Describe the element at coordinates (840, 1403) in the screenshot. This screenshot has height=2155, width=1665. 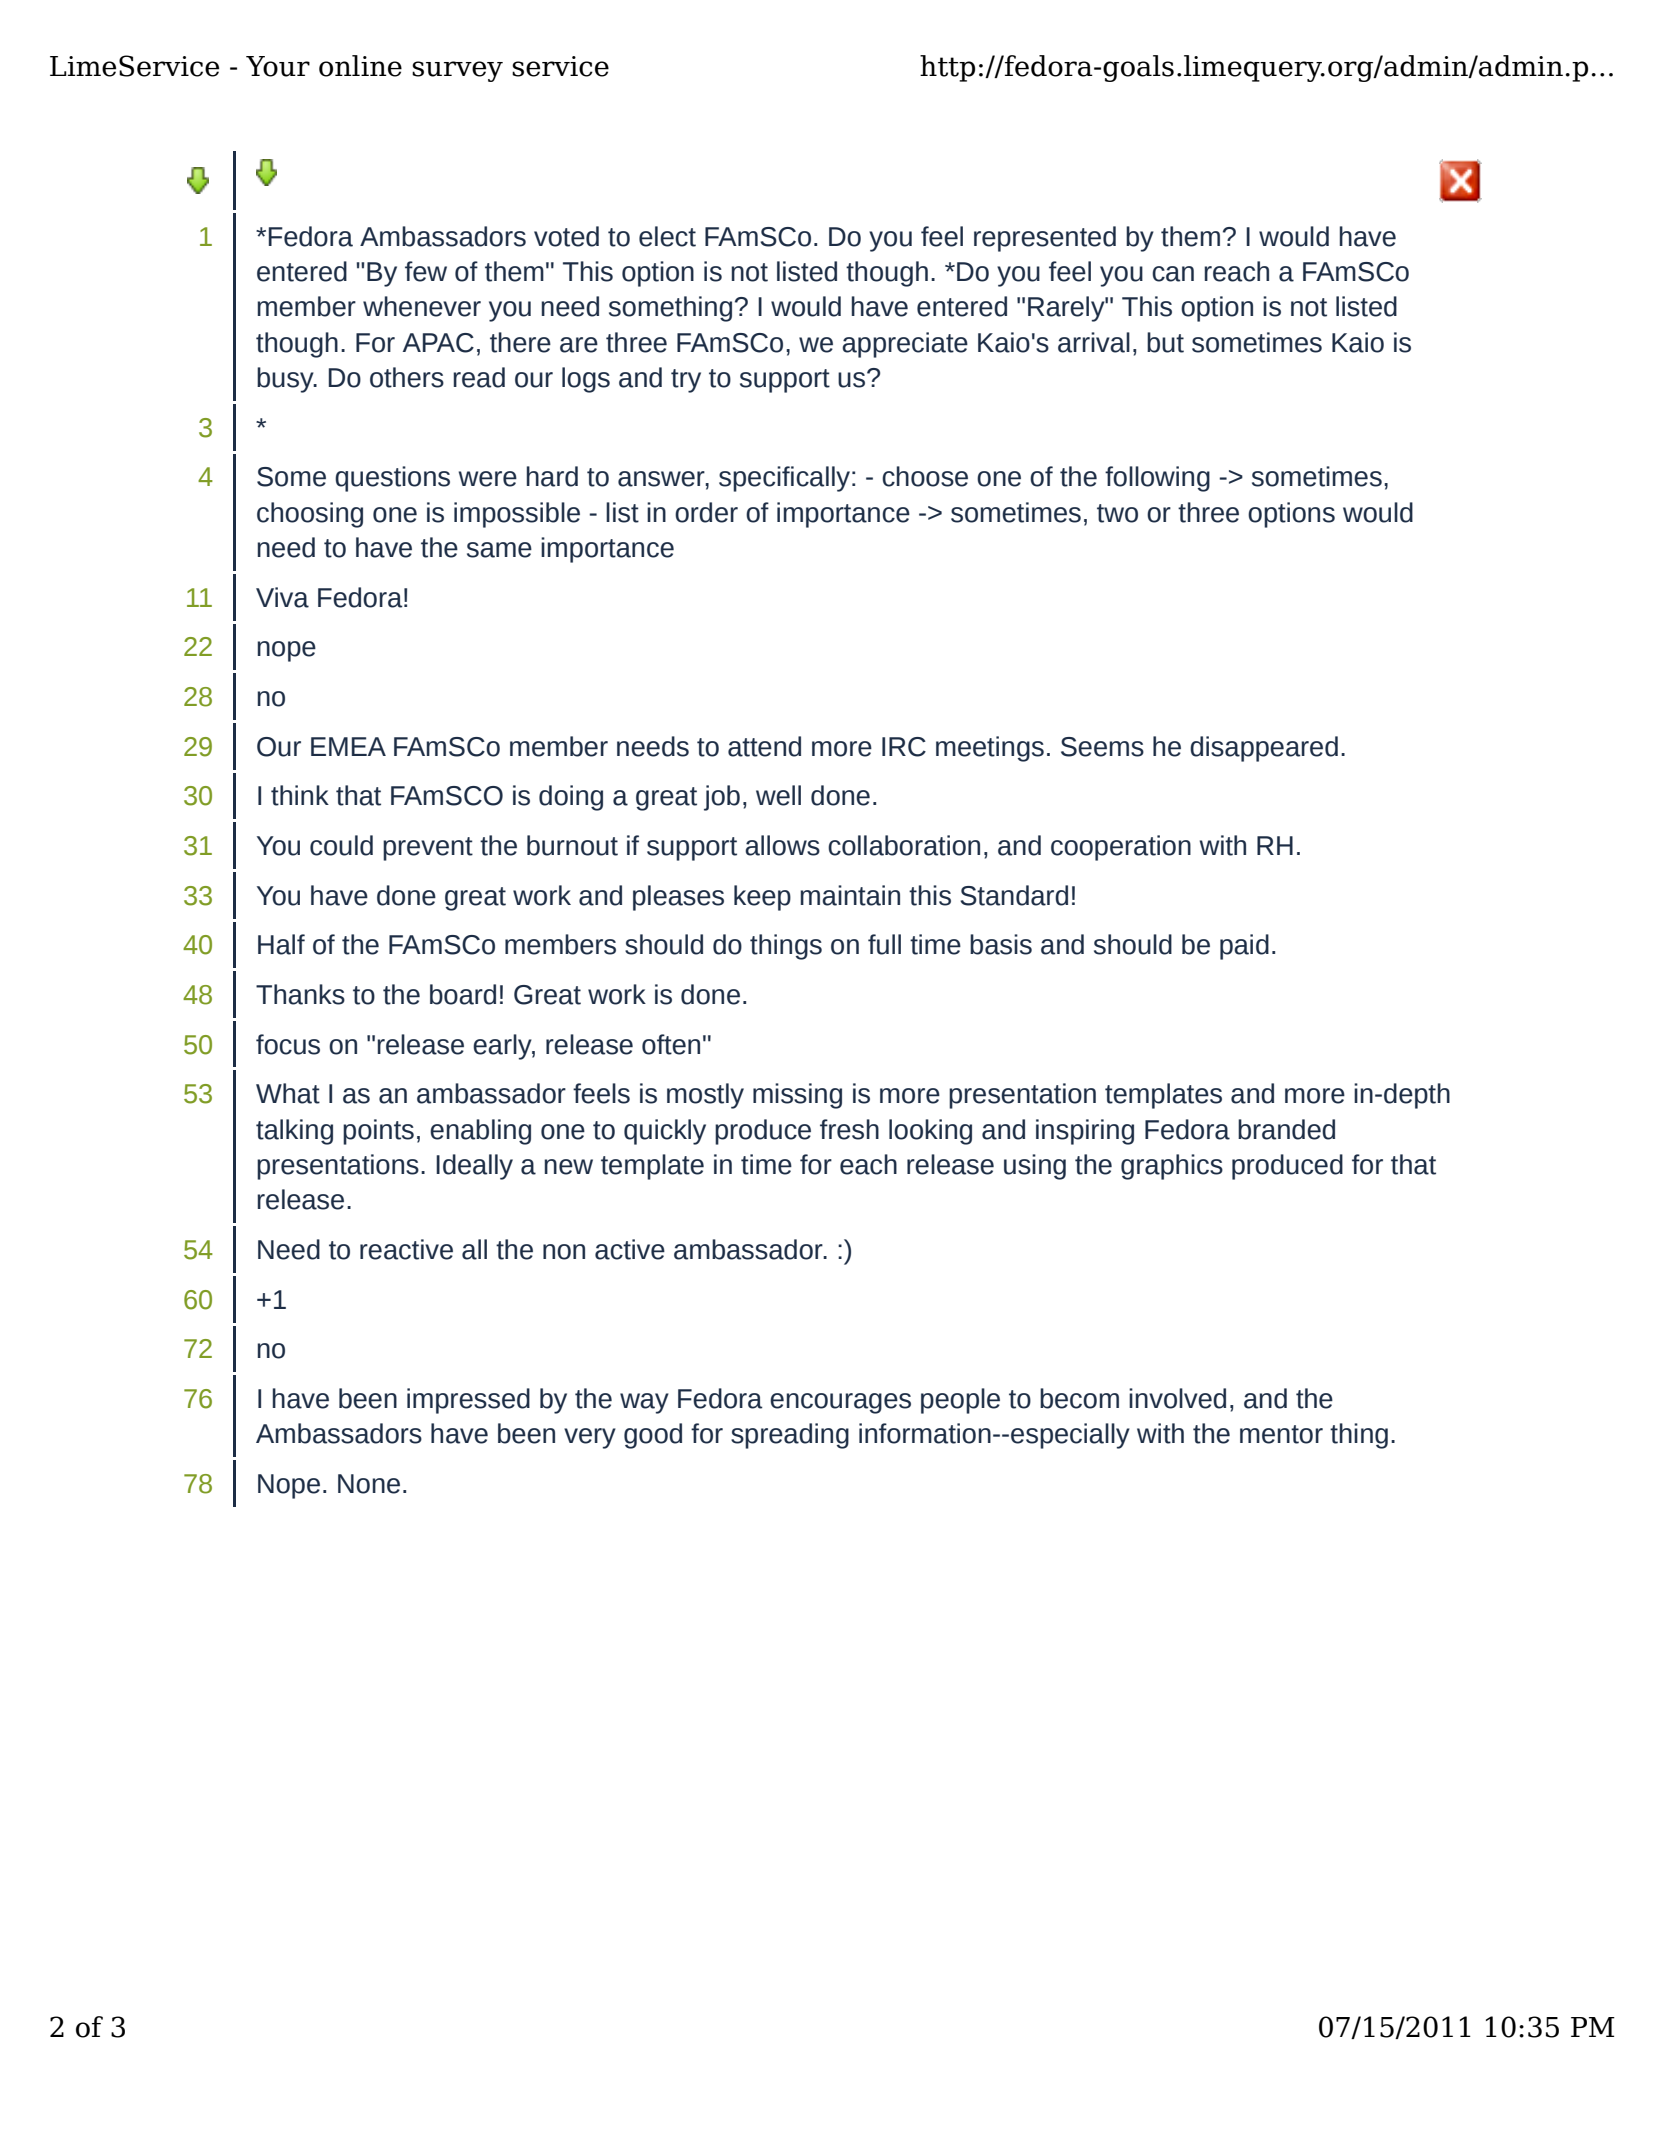
I see `encourages` at that location.
